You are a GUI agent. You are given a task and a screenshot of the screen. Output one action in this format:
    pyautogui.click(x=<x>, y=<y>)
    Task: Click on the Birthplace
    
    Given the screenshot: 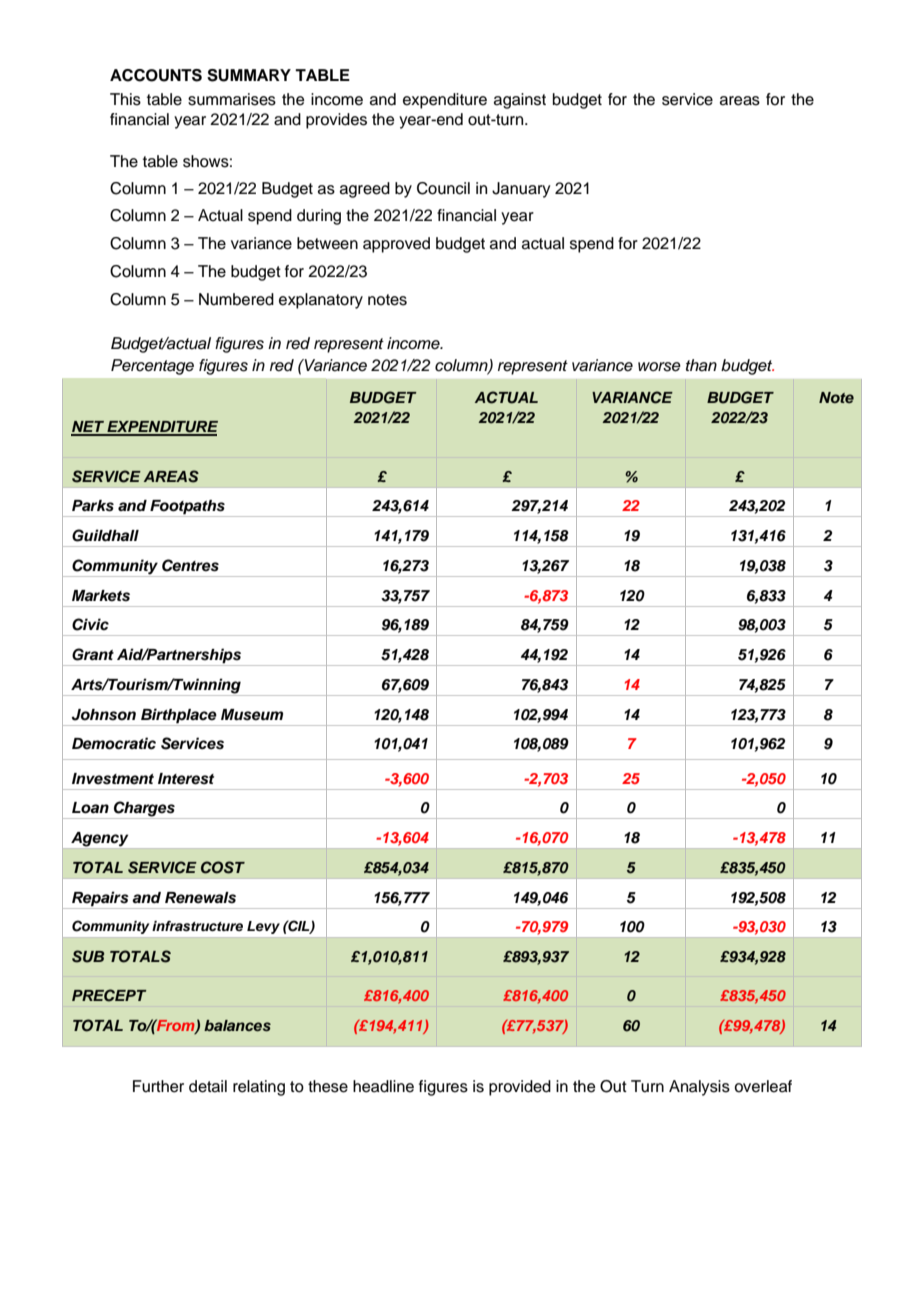 What is the action you would take?
    pyautogui.click(x=179, y=716)
